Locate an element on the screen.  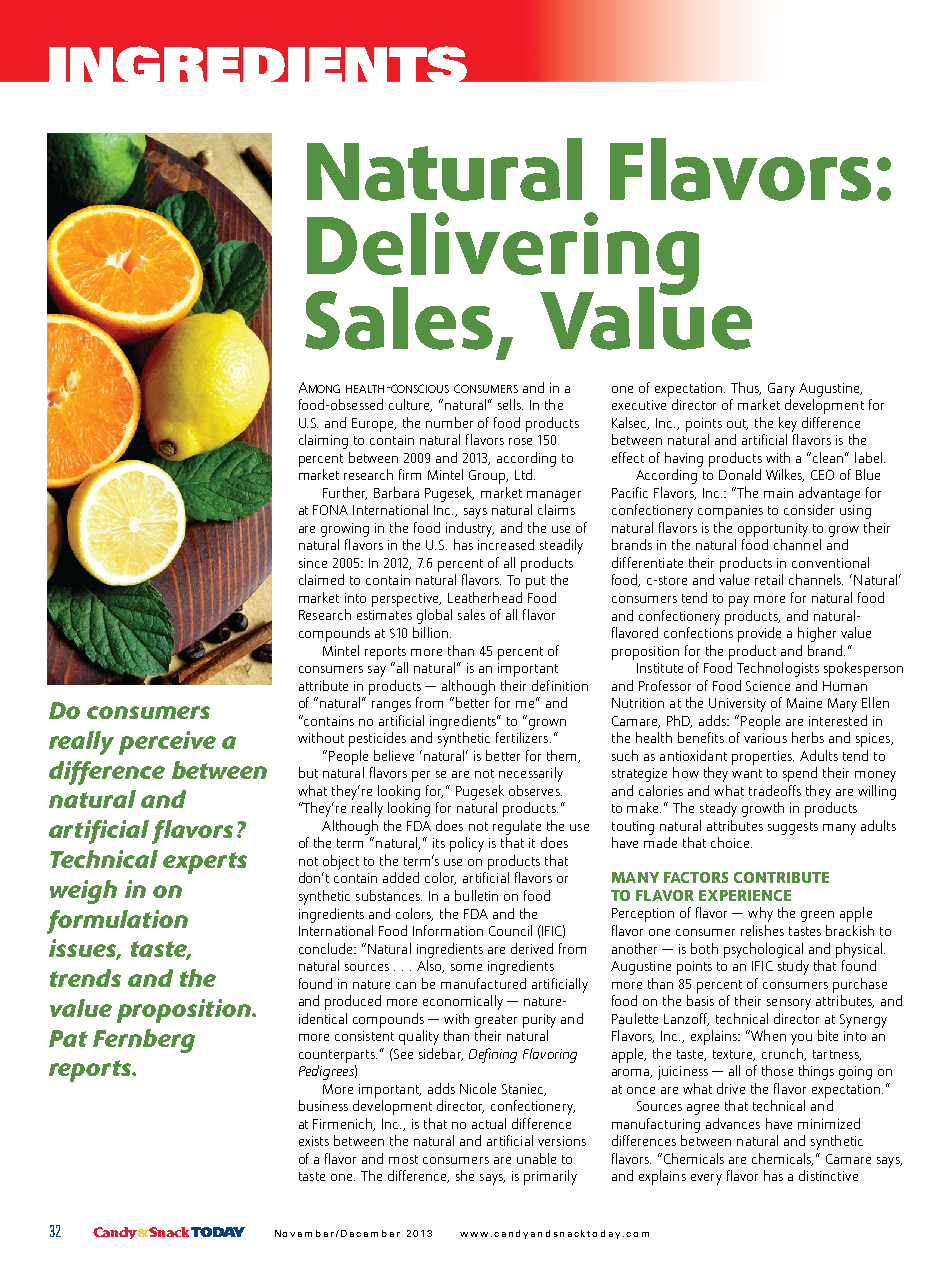
gary is located at coordinates (781, 390).
